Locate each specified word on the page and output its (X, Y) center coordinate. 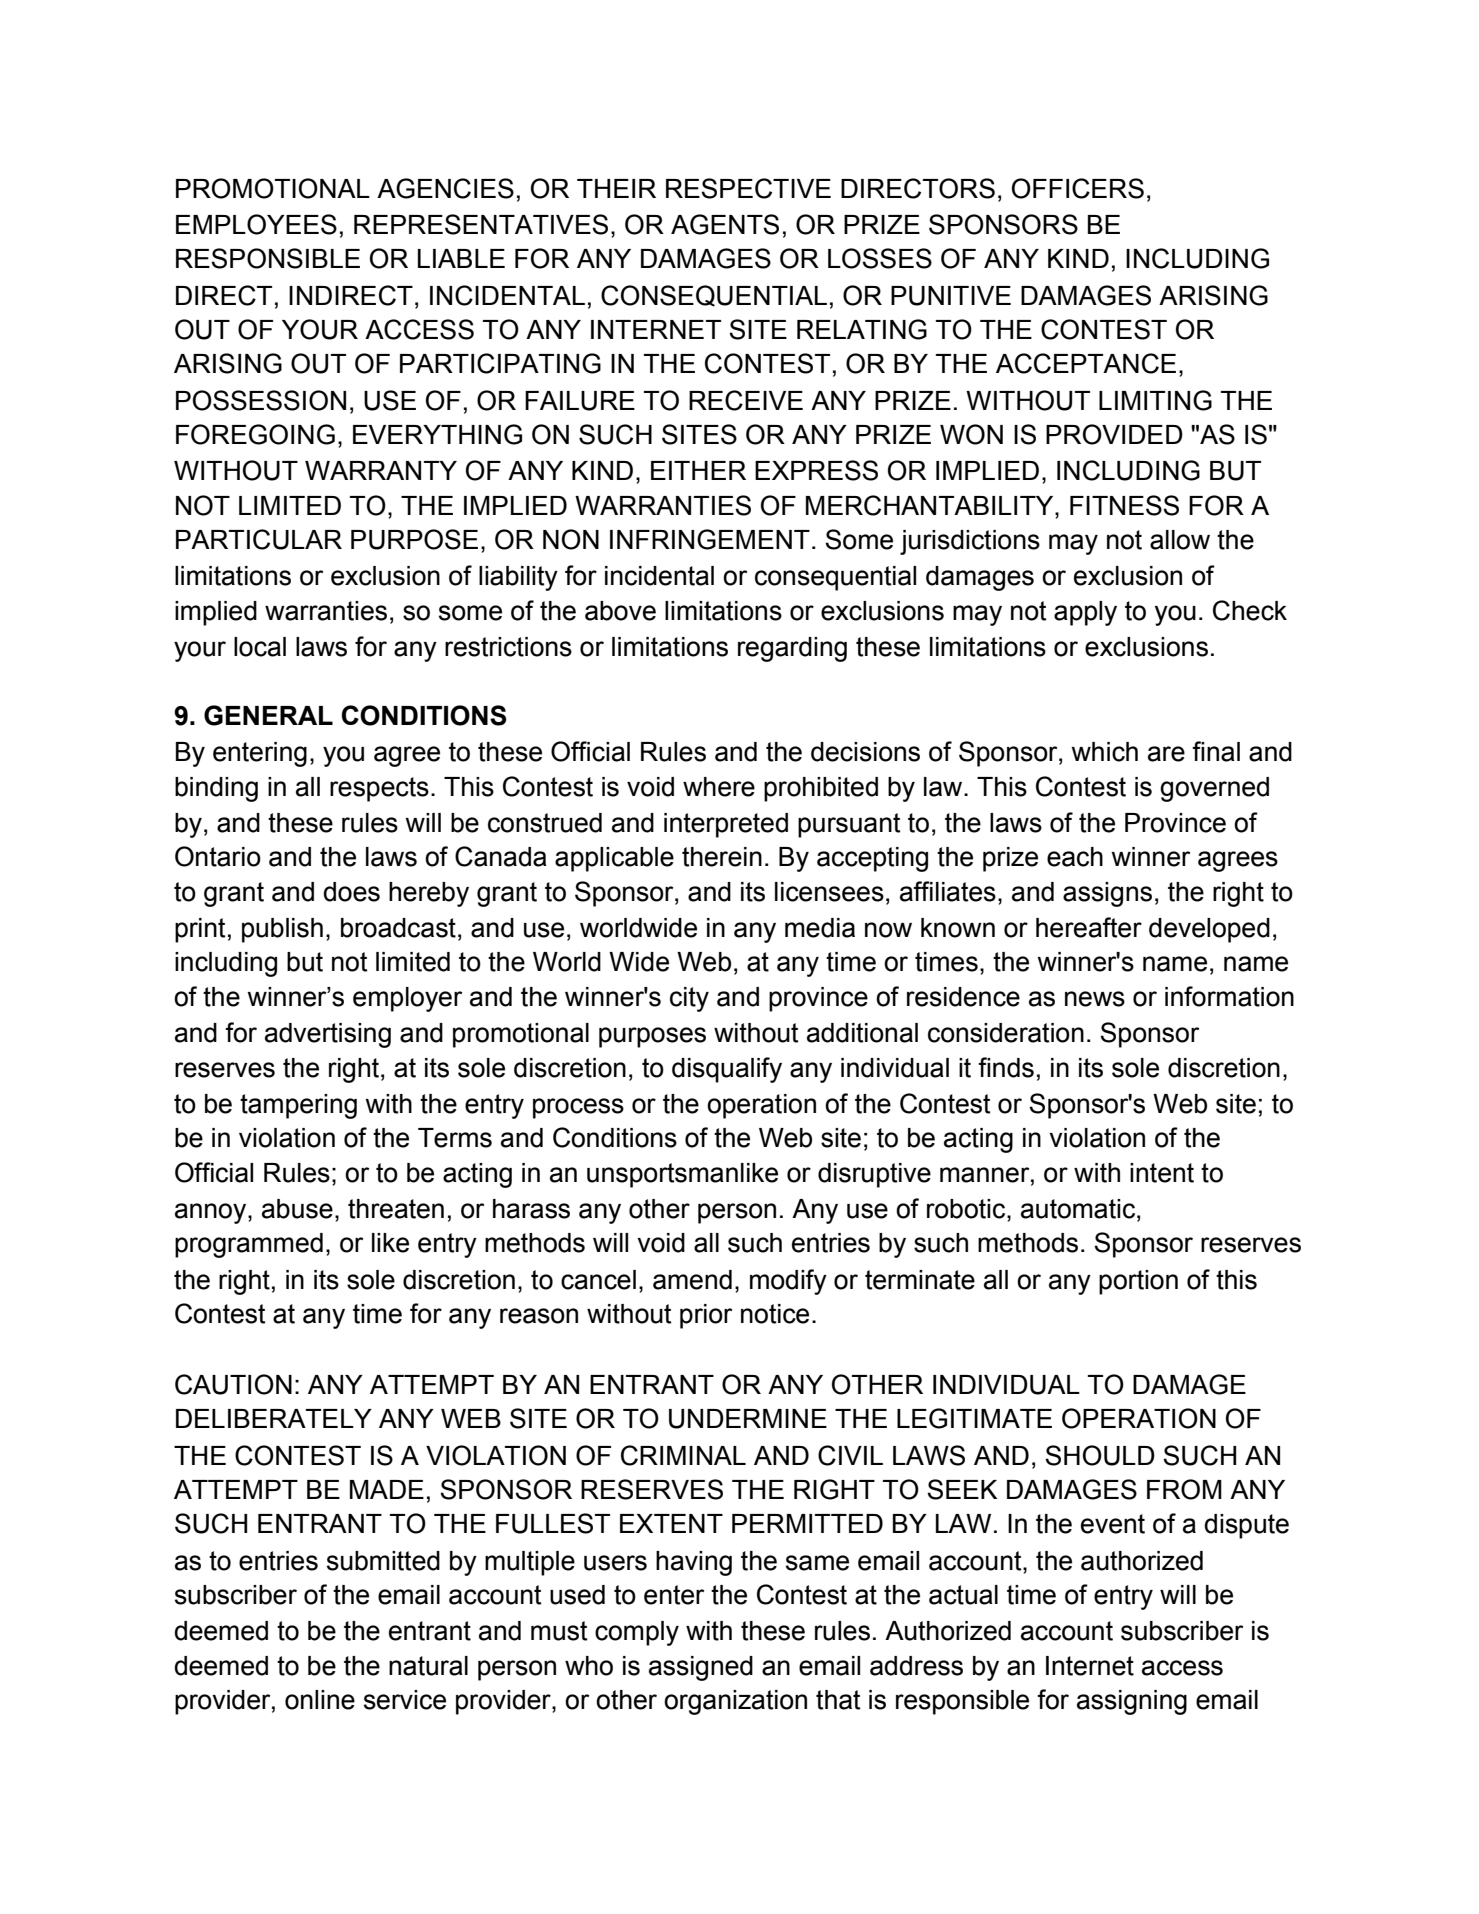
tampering (298, 1106)
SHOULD (1100, 1455)
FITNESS (1124, 505)
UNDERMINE (748, 1419)
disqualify (727, 1070)
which (1104, 752)
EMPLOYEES (256, 224)
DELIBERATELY (274, 1418)
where (719, 787)
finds (1006, 1067)
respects (379, 789)
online (320, 1700)
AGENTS (725, 224)
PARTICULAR (259, 539)
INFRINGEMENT (710, 539)
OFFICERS (1078, 188)
